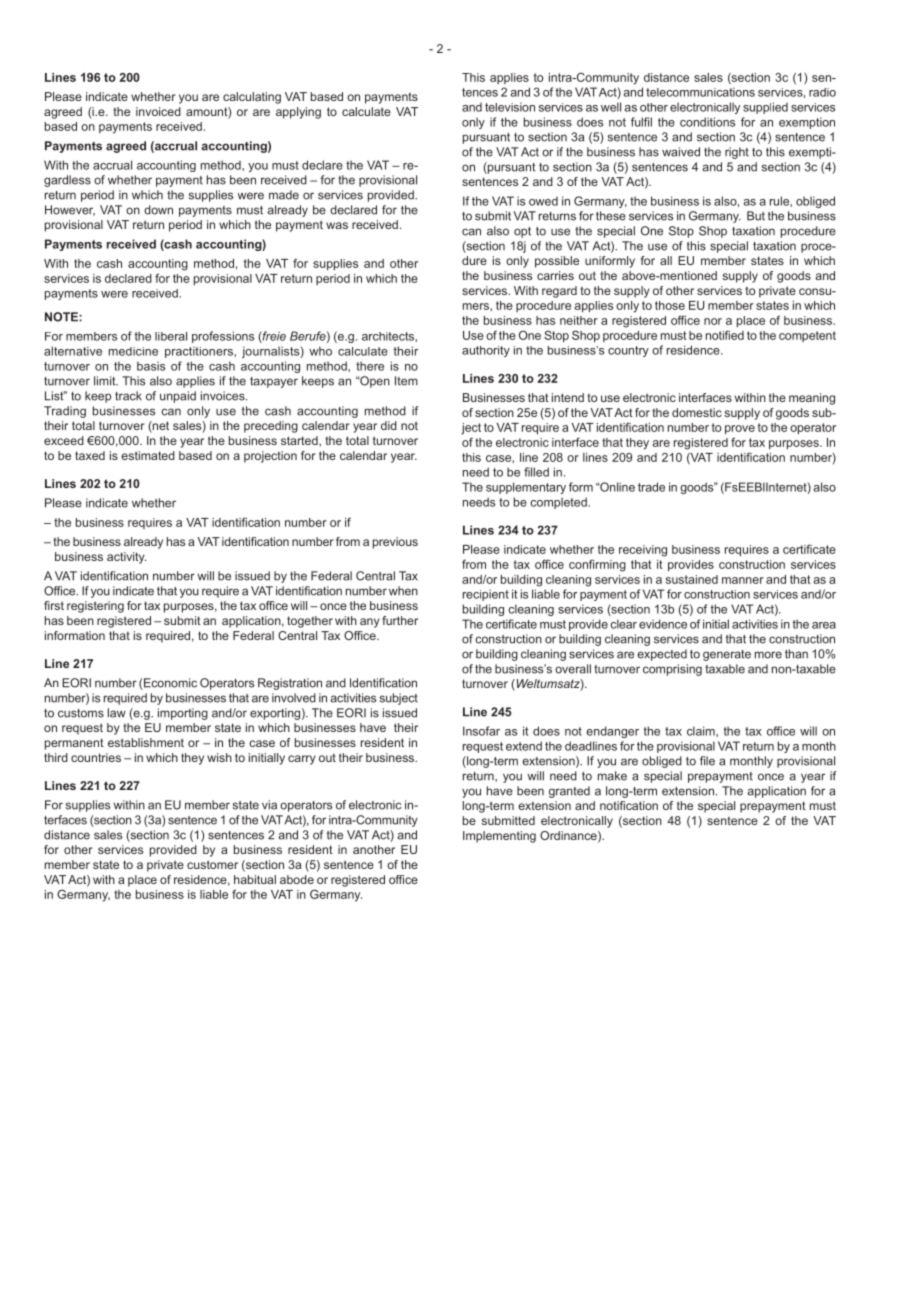 The height and width of the screenshot is (1308, 924). I want to click on television, so click(510, 107).
